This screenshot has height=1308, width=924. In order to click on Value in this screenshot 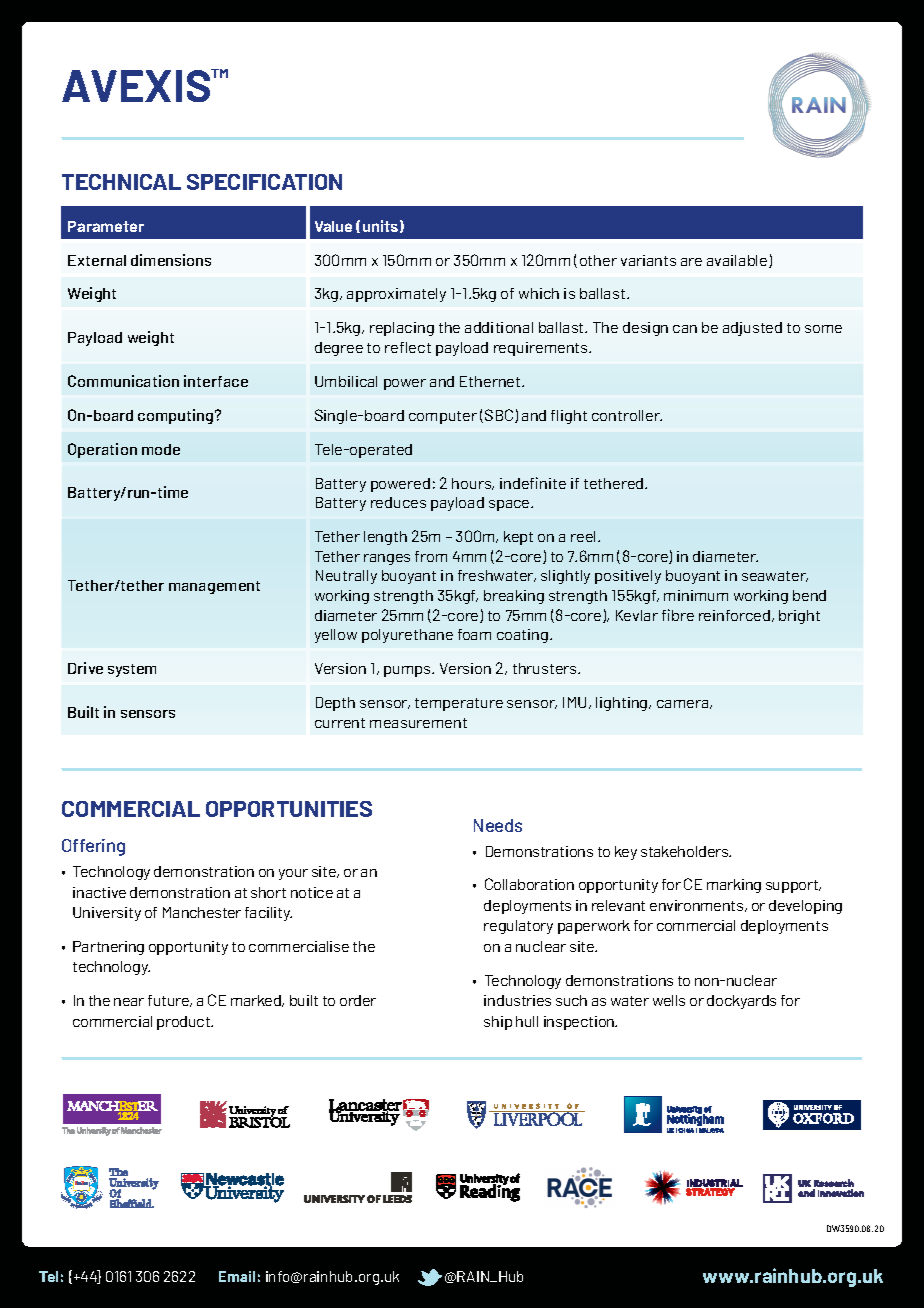, I will do `click(333, 226)`.
